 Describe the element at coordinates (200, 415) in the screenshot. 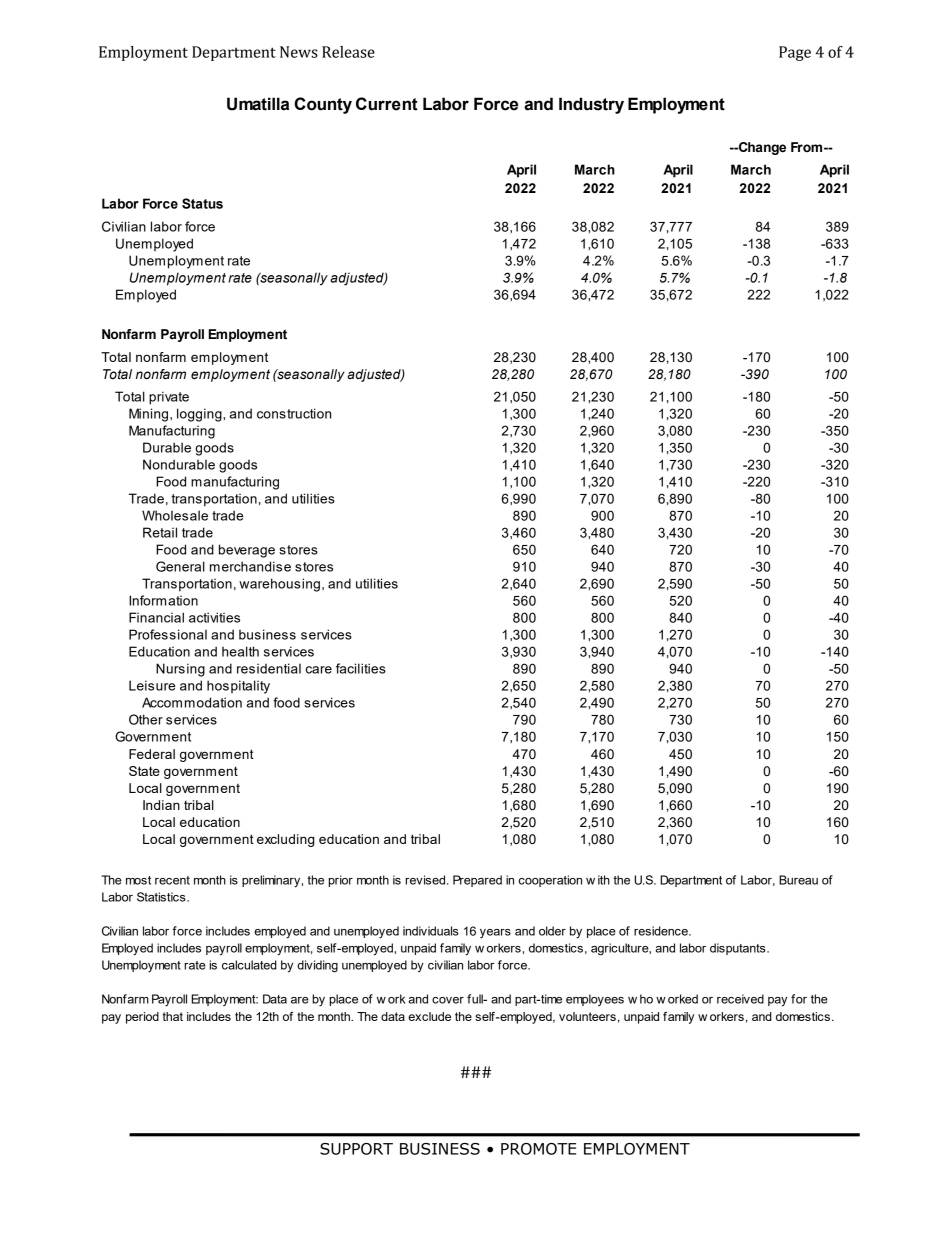

I see `logging` at that location.
